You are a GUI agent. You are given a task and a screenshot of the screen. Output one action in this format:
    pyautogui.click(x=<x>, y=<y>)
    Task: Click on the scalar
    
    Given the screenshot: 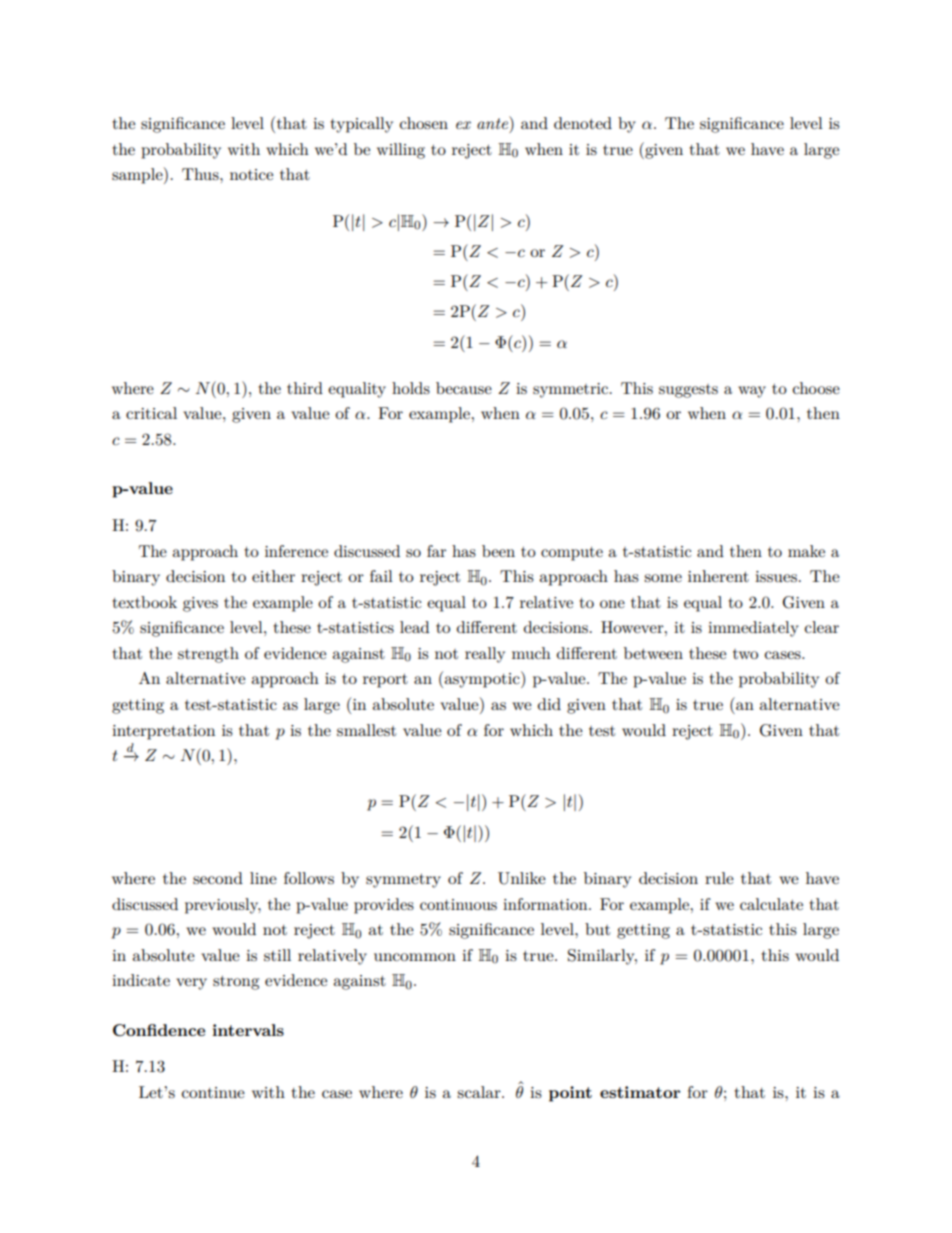 What is the action you would take?
    pyautogui.click(x=480, y=1092)
